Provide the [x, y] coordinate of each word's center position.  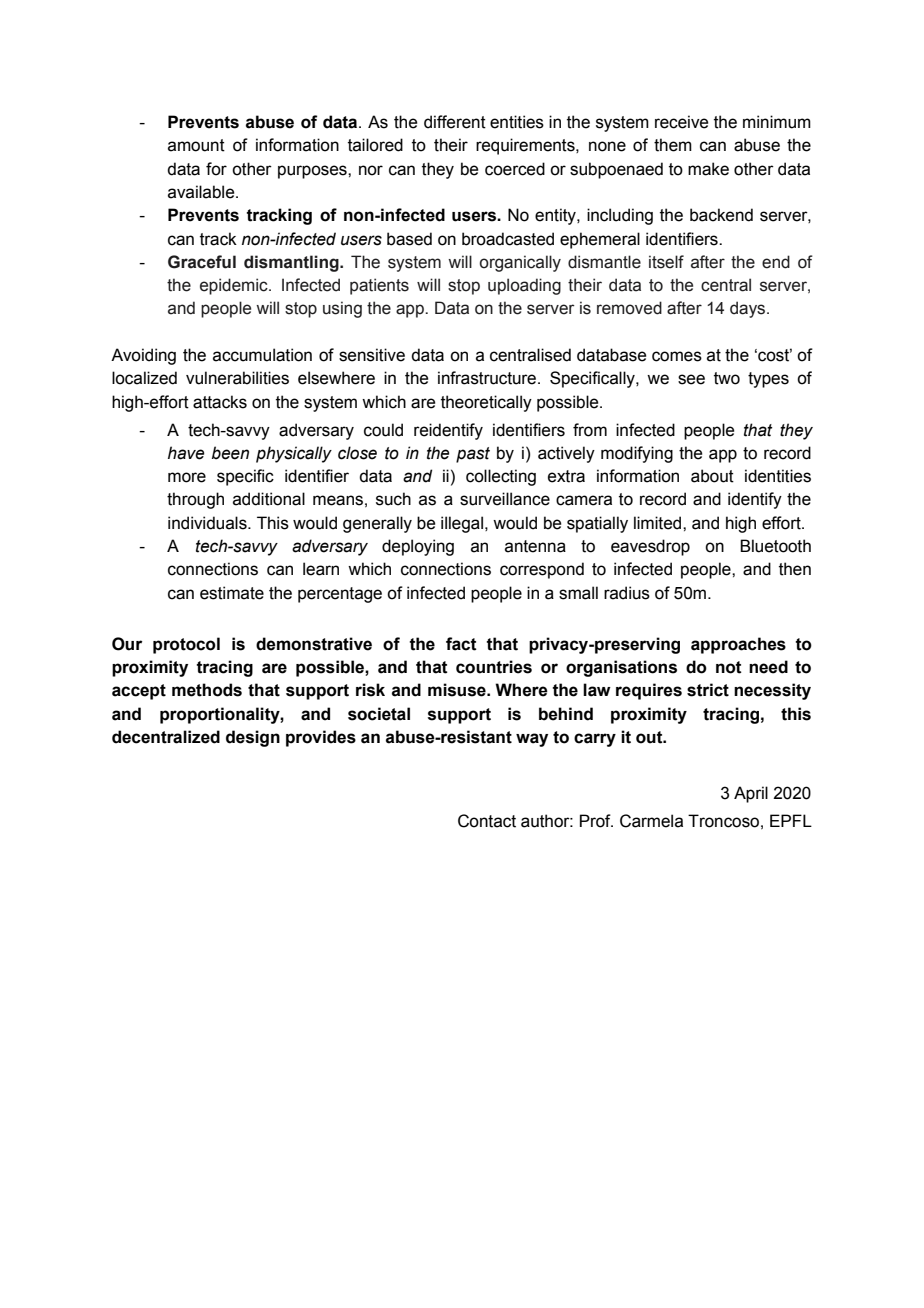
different [455, 122]
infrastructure [488, 378]
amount [196, 145]
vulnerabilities [237, 378]
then [795, 569]
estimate [232, 593]
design [253, 738]
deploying [418, 547]
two [727, 378]
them [673, 145]
